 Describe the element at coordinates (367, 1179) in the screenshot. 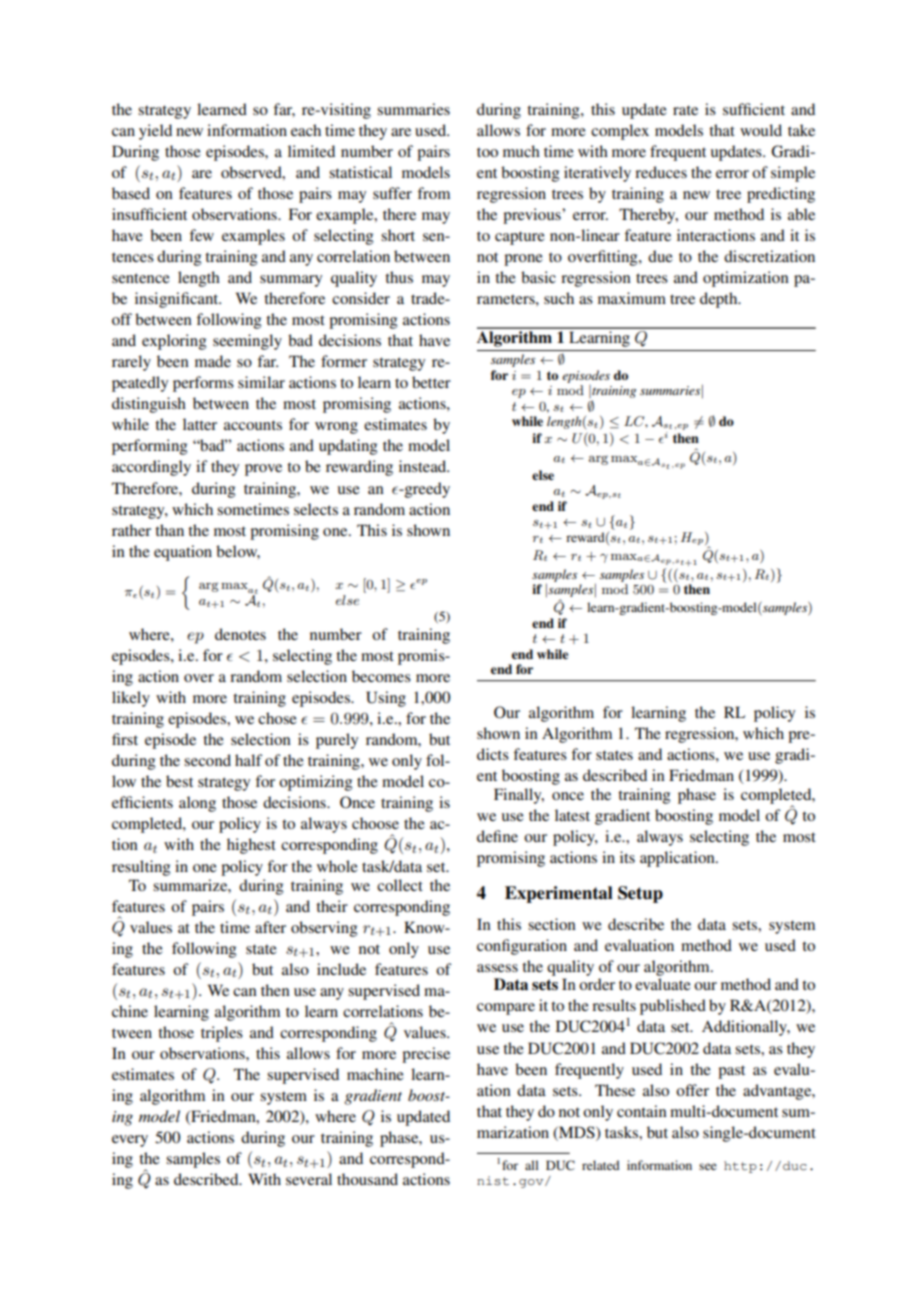

I see `thousand` at that location.
